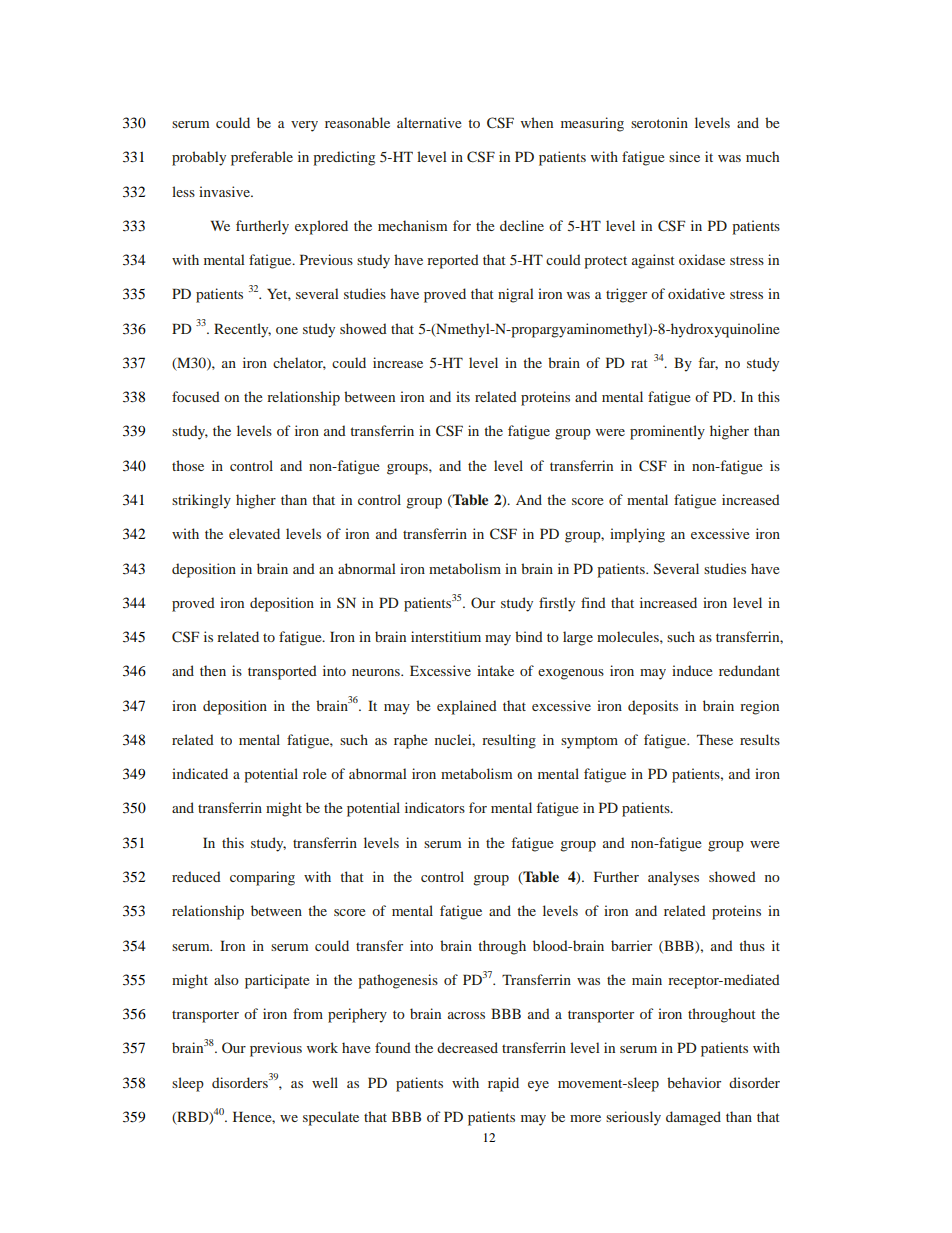 This image has width=952, height=1233. Describe the element at coordinates (325, 1082) in the image. I see `well` at that location.
